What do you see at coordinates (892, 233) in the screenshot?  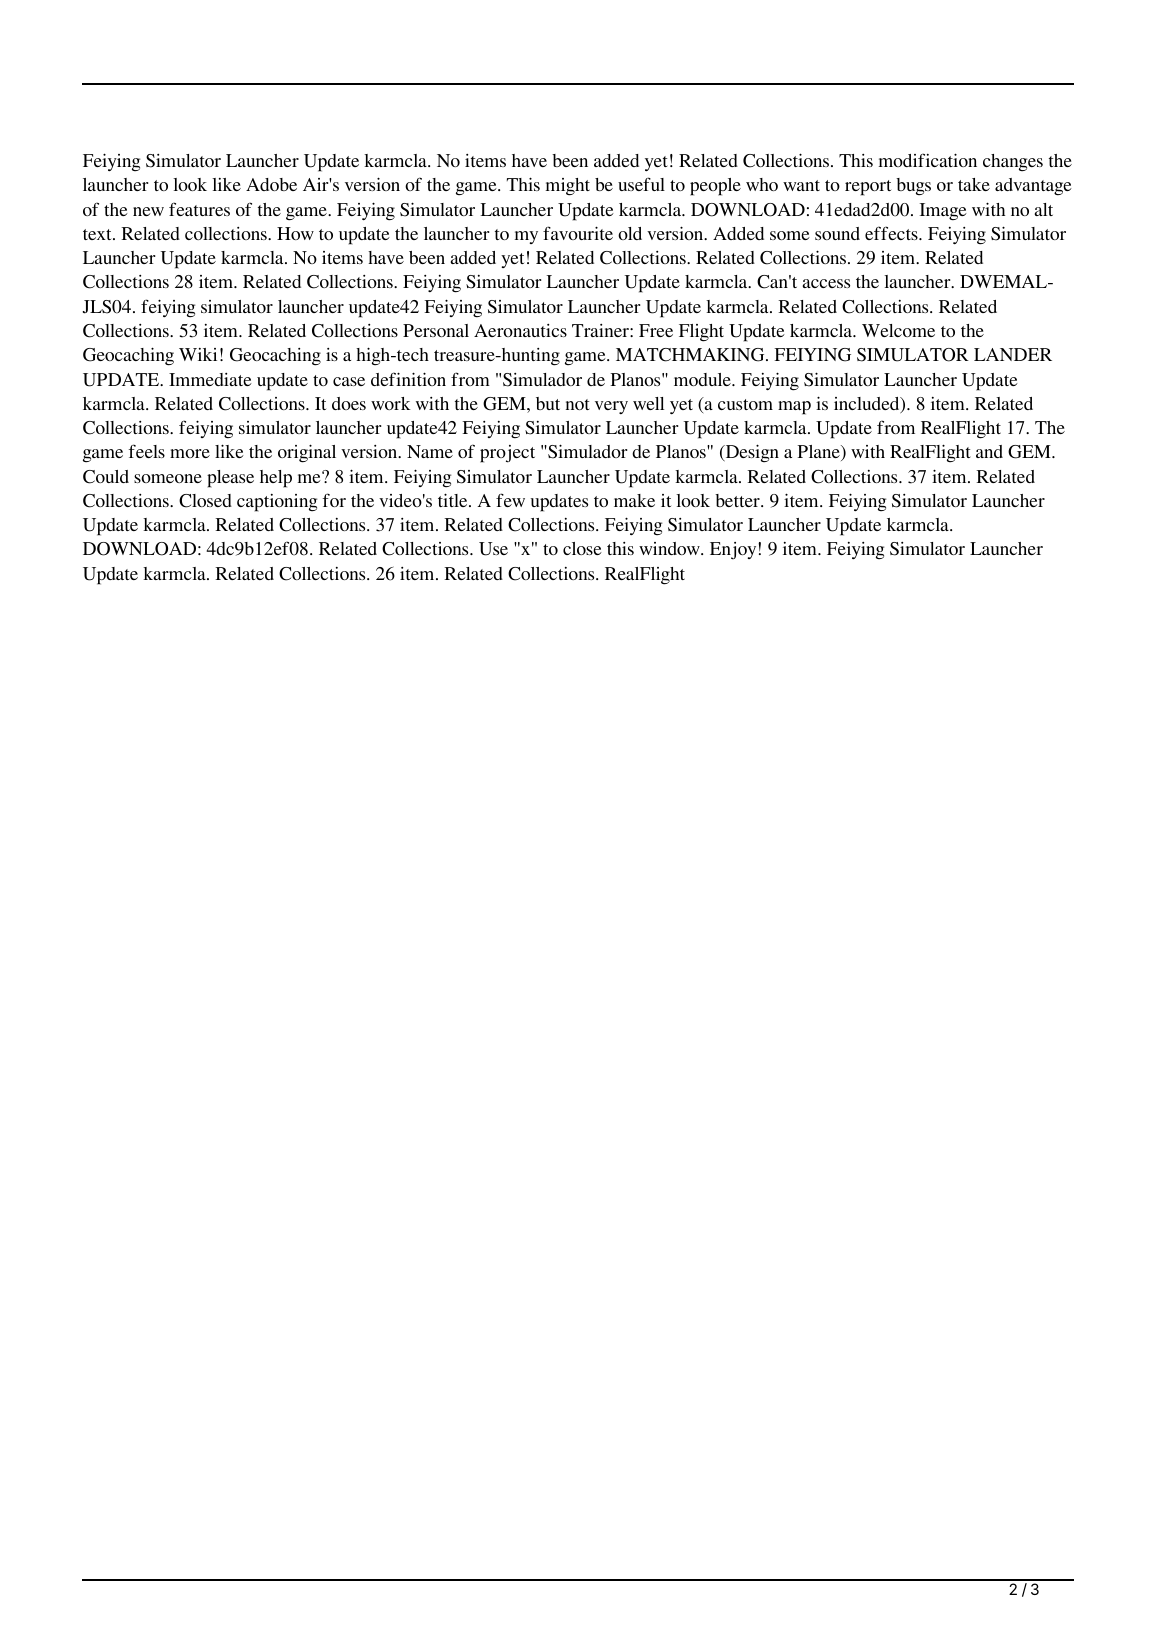 I see `effects` at bounding box center [892, 233].
